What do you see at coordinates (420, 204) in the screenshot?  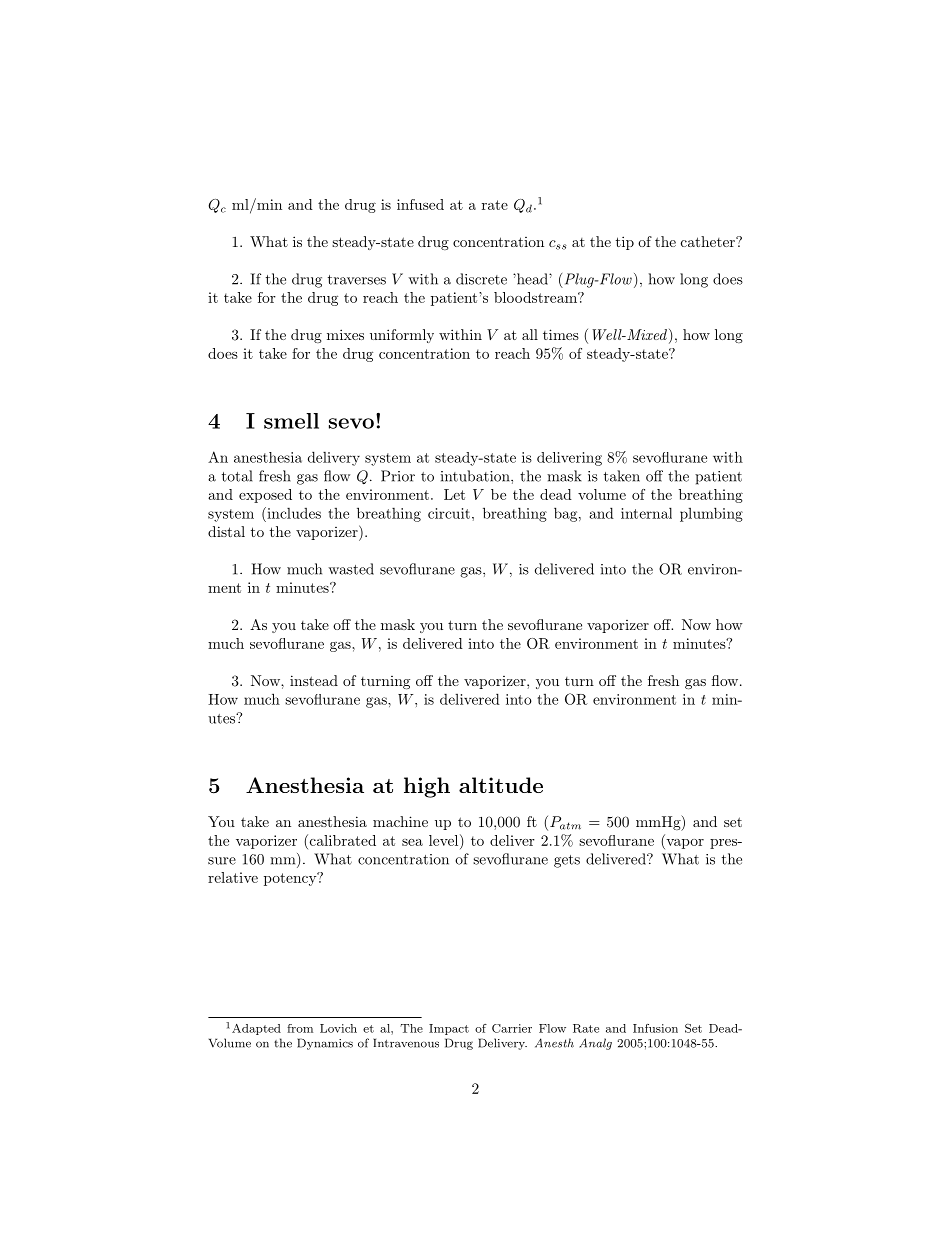 I see `infused` at bounding box center [420, 204].
